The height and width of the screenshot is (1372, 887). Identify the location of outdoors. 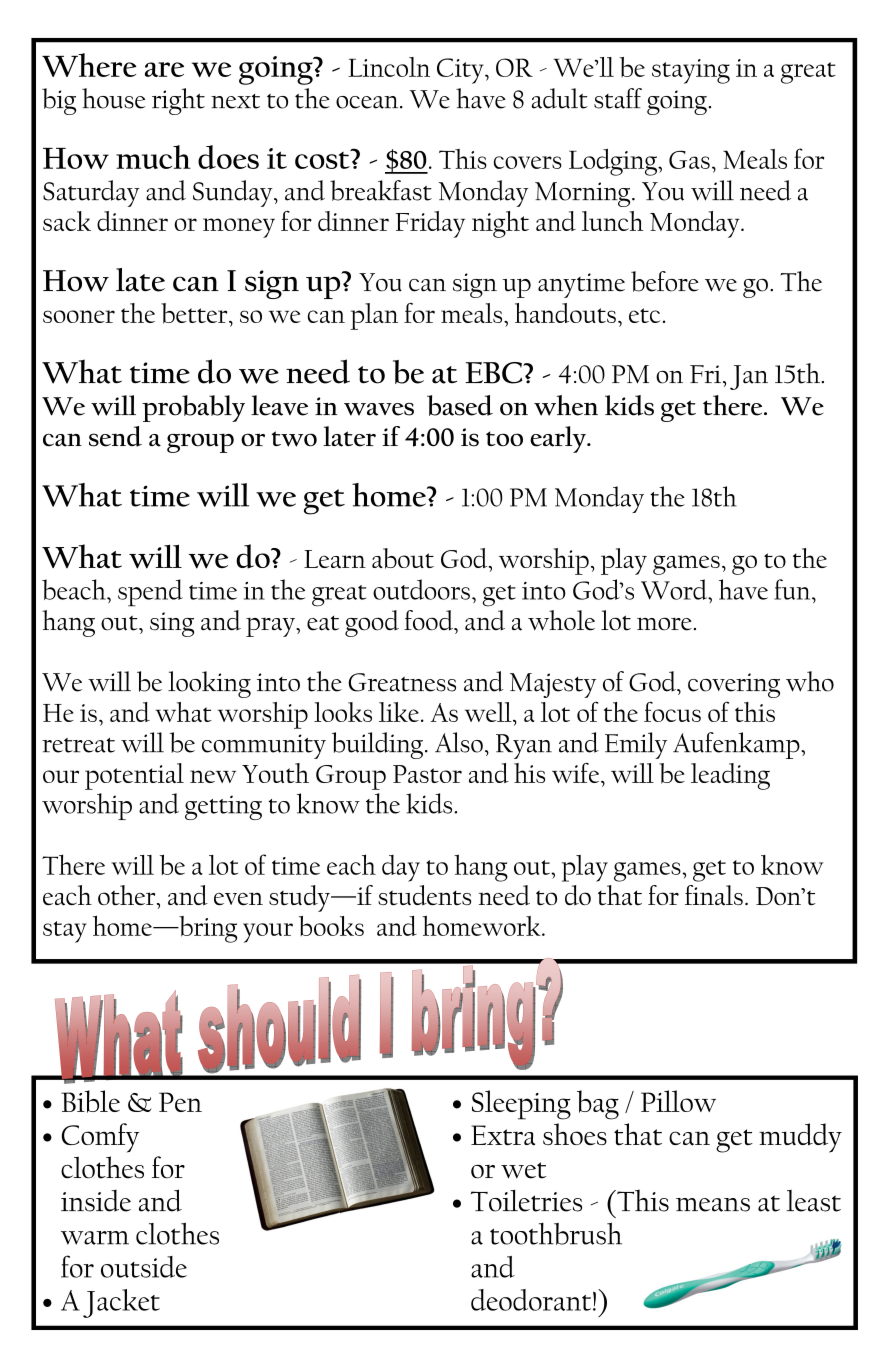
(421, 589).
